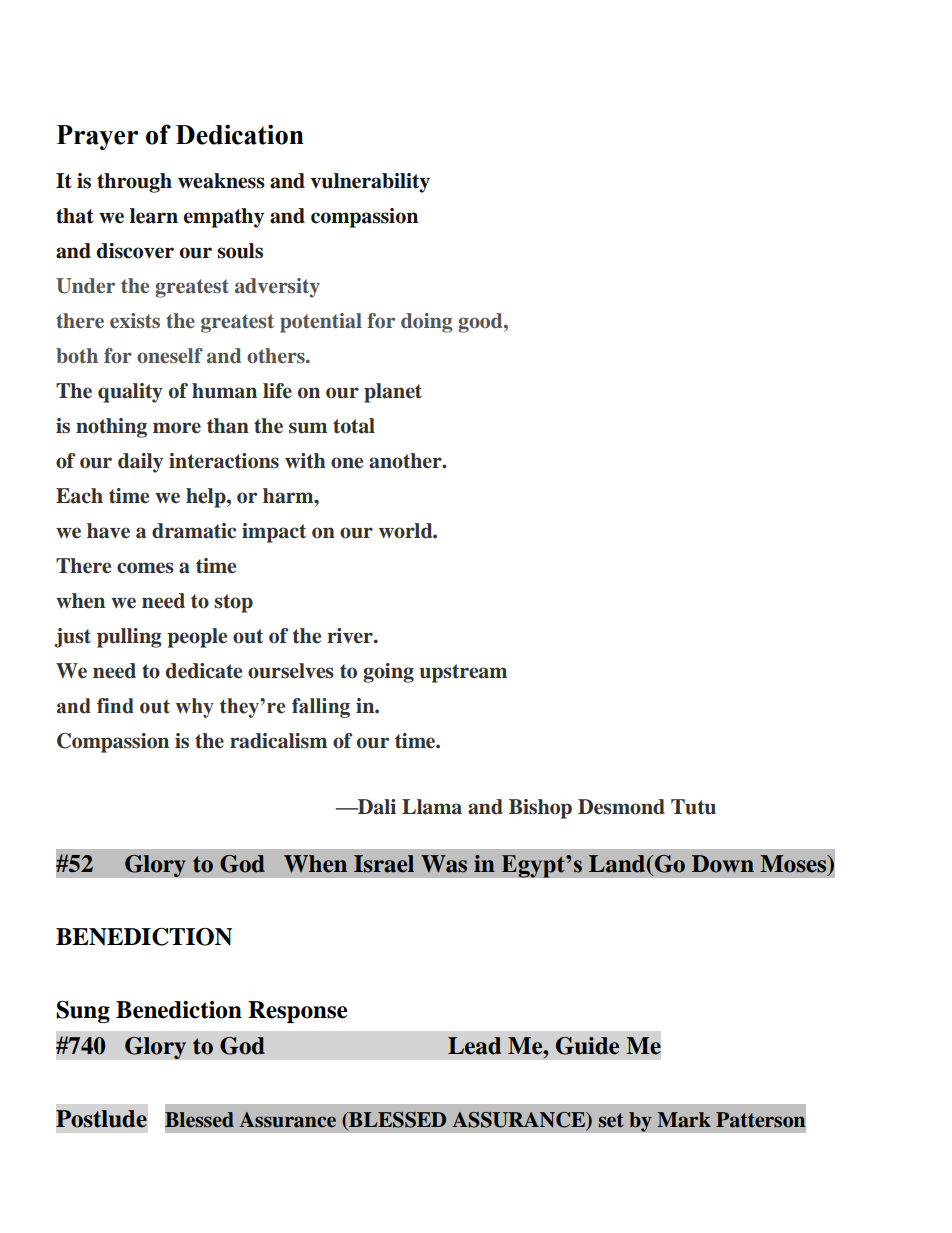 Image resolution: width=952 pixels, height=1233 pixels. What do you see at coordinates (684, 1120) in the page?
I see `Mark` at bounding box center [684, 1120].
